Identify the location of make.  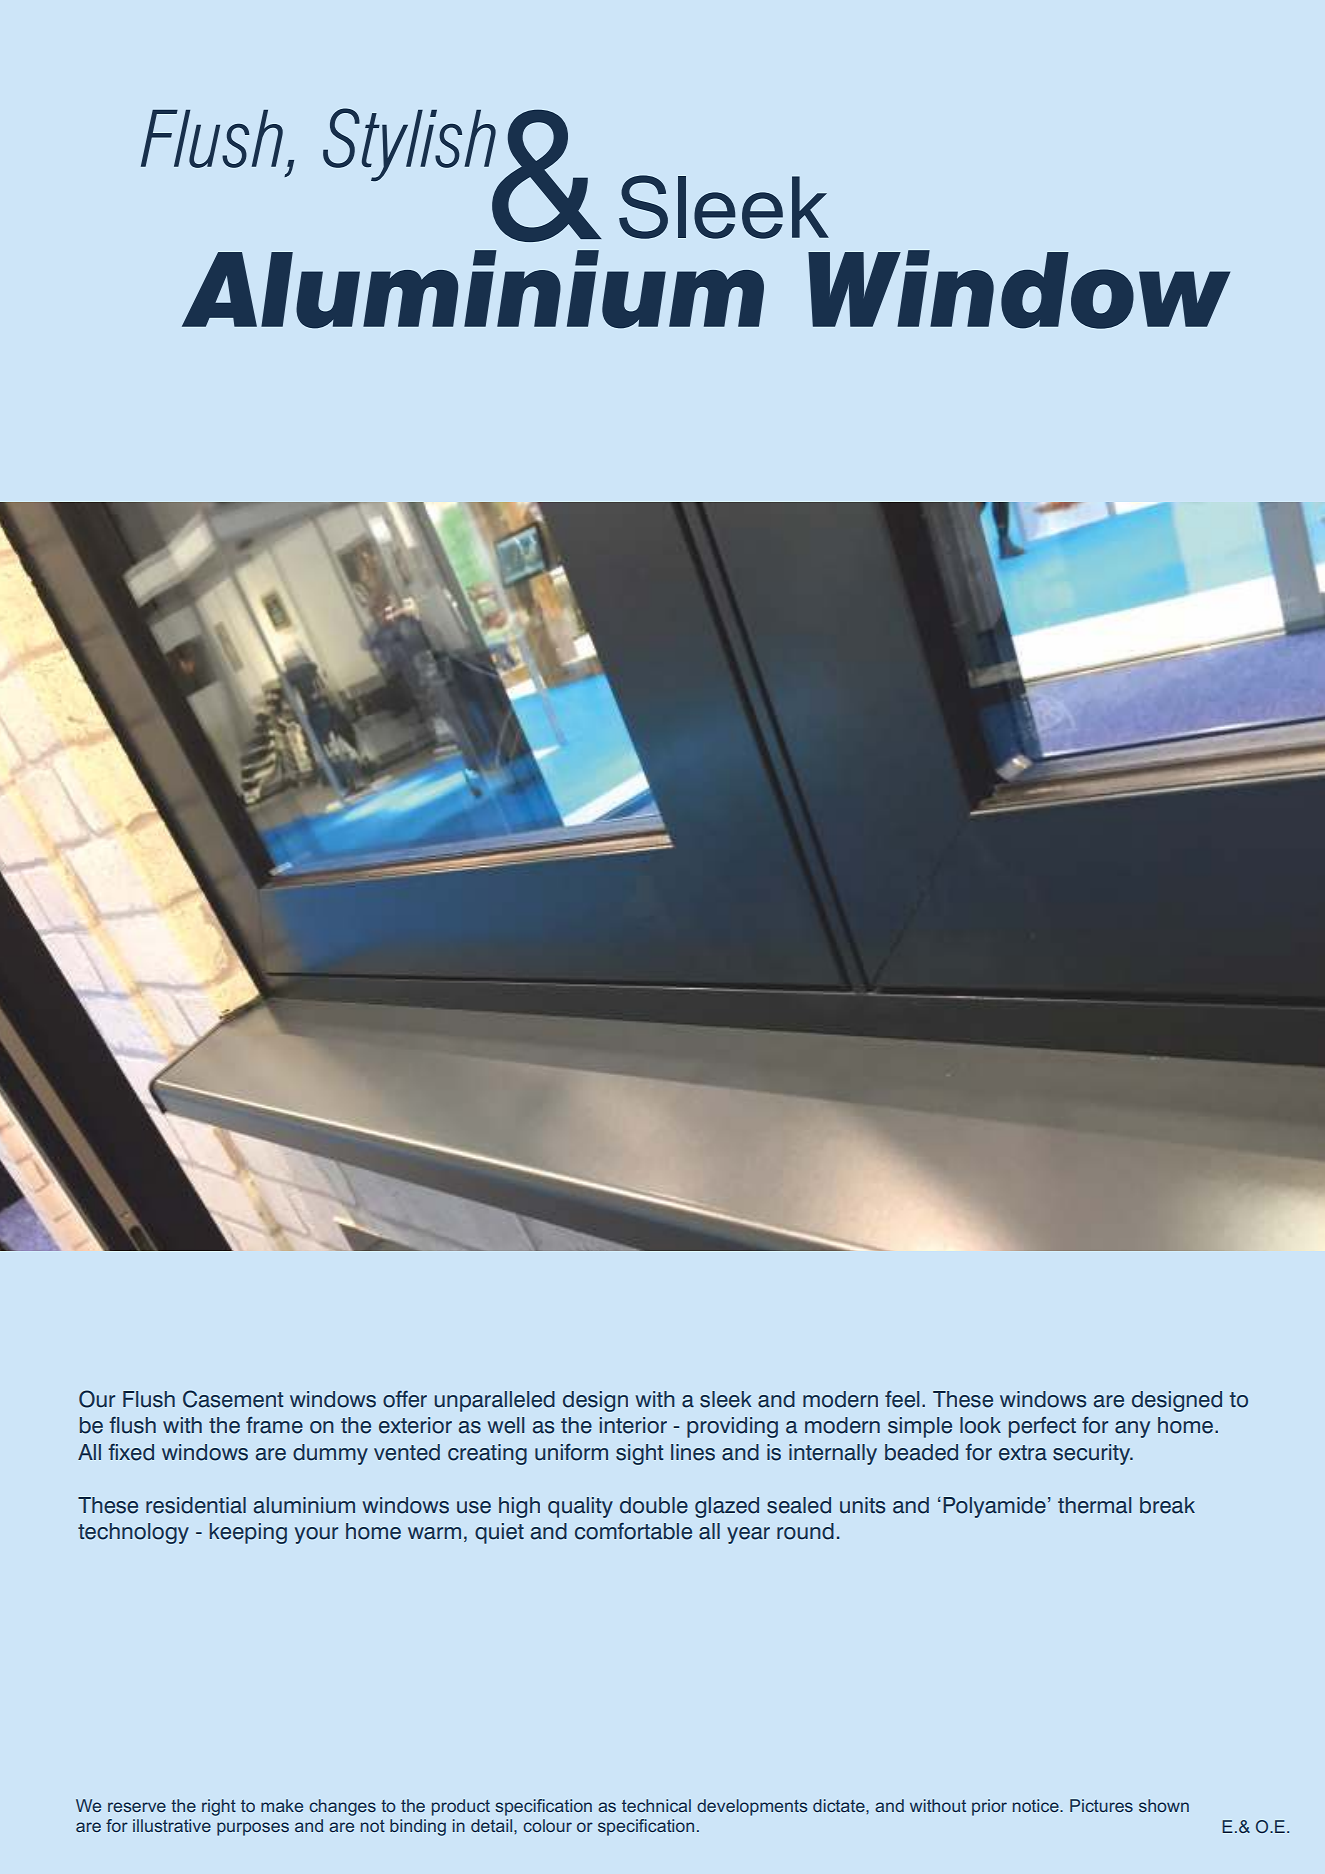
(282, 1805).
